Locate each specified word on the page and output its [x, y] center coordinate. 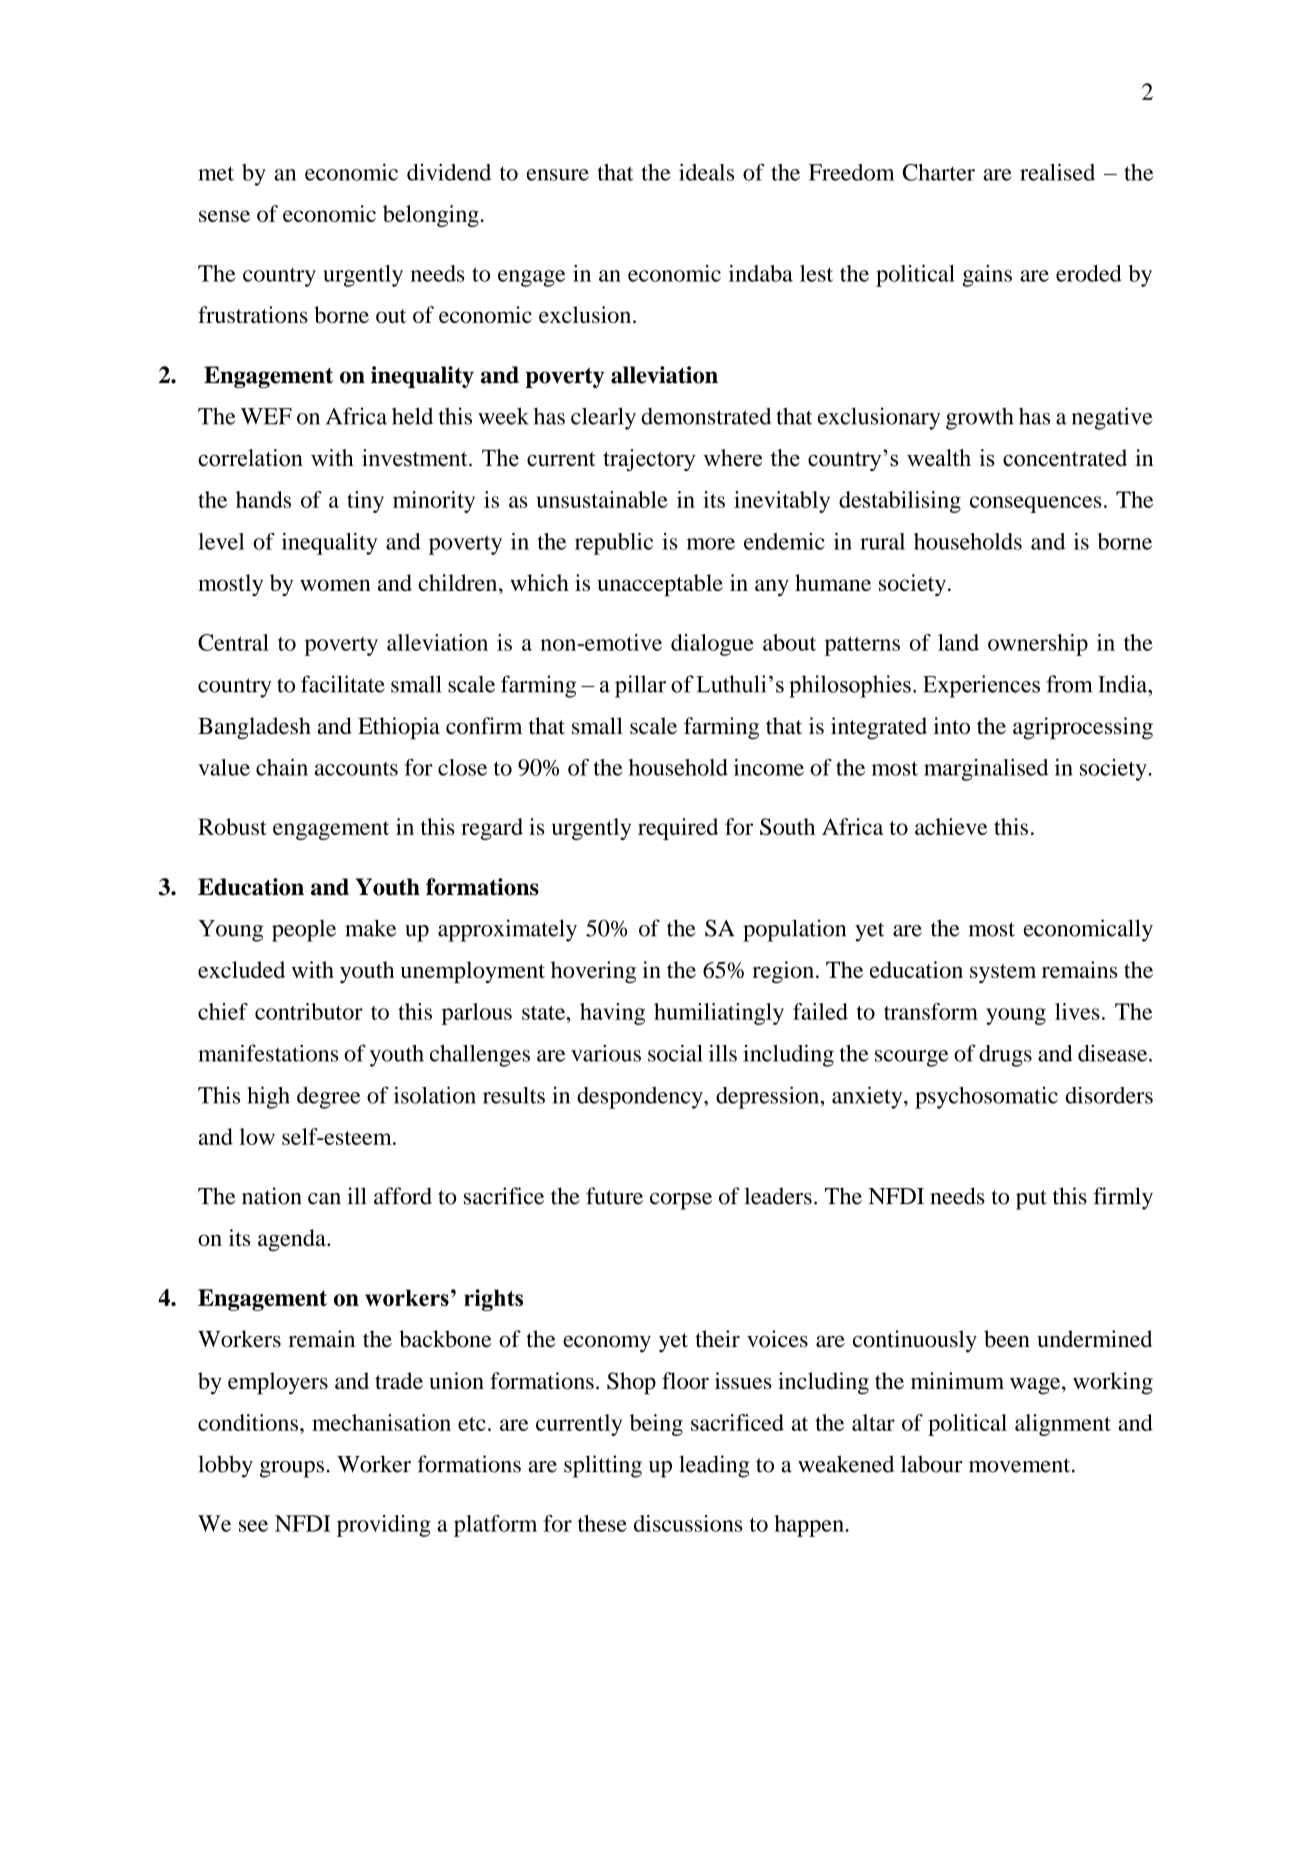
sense [224, 216]
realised [1057, 172]
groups [292, 1469]
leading [714, 1466]
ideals [706, 172]
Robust [232, 826]
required [678, 829]
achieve [951, 826]
